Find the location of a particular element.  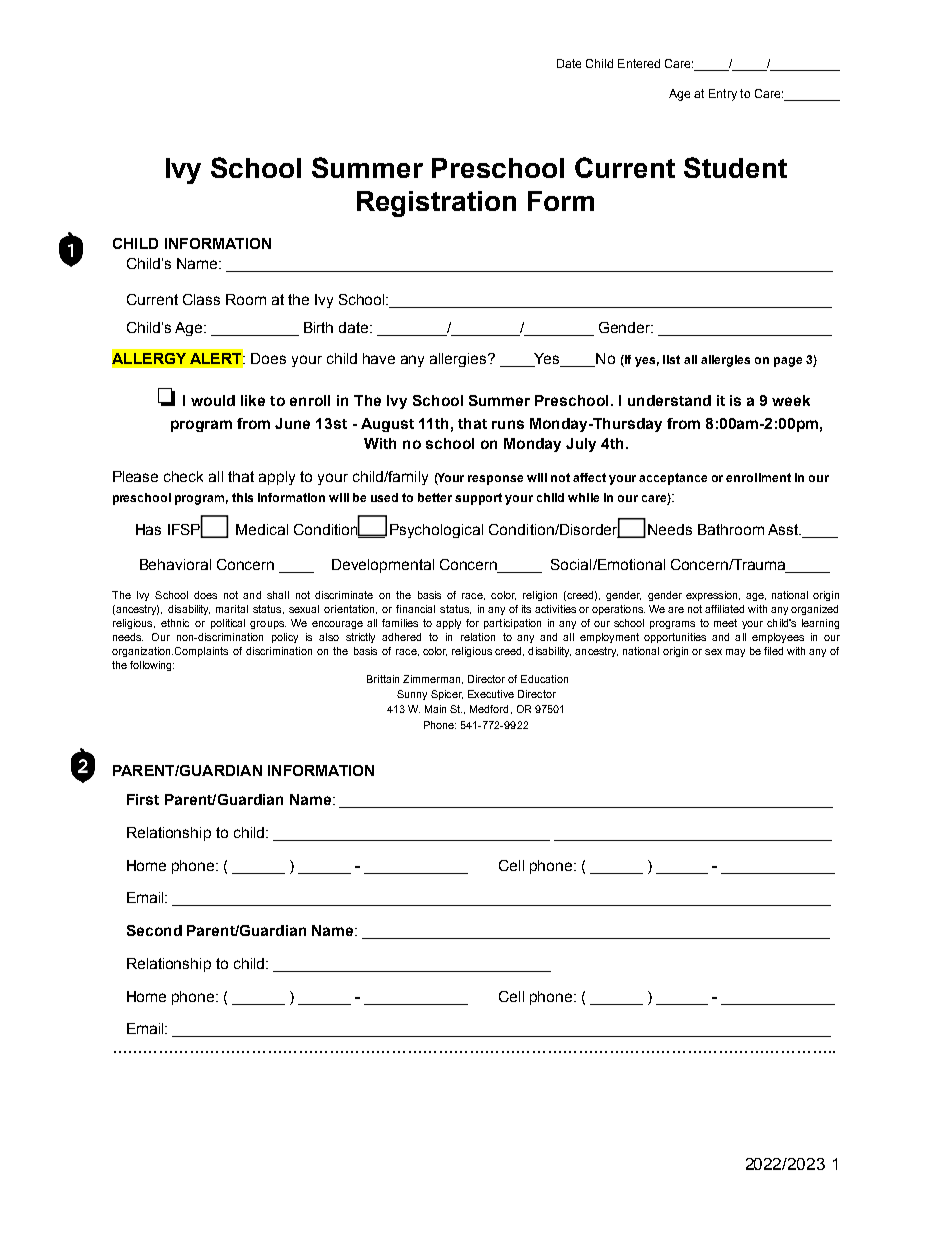

have is located at coordinates (379, 358).
